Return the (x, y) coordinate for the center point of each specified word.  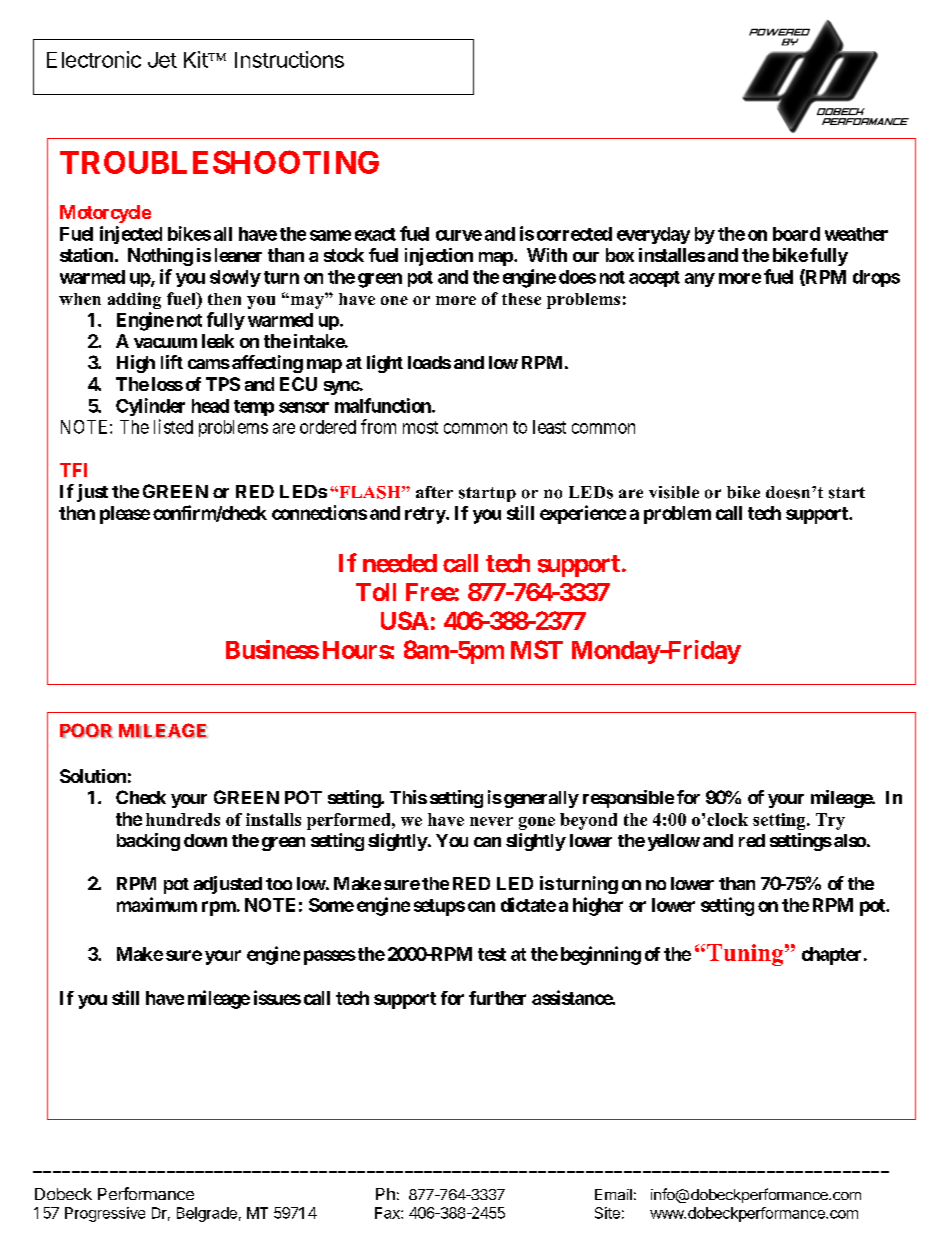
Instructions (289, 59)
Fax (388, 1213)
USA (405, 620)
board (796, 234)
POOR (86, 730)
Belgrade (207, 1214)
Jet (162, 60)
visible (674, 492)
